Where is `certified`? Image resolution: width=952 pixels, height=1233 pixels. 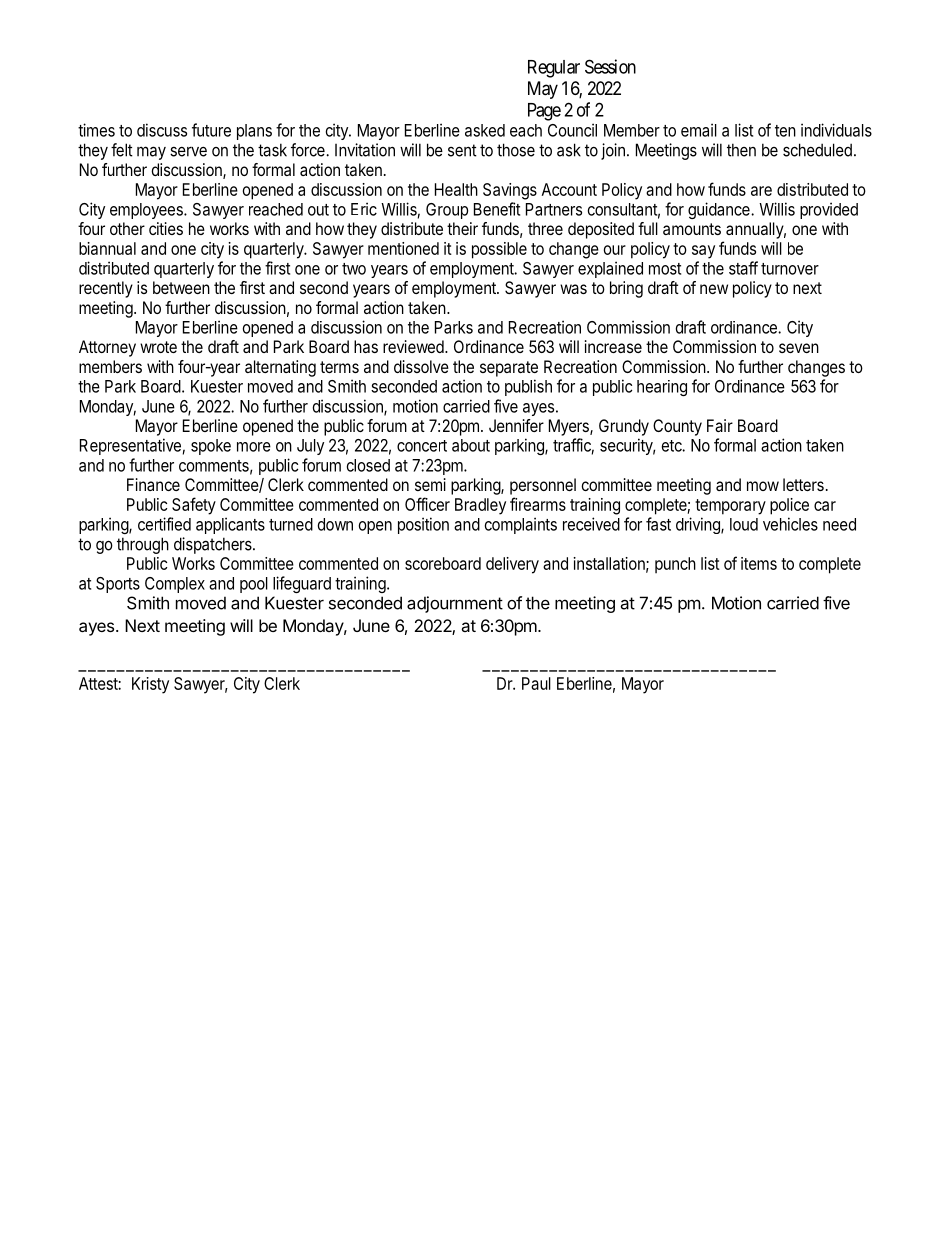 certified is located at coordinates (164, 524).
